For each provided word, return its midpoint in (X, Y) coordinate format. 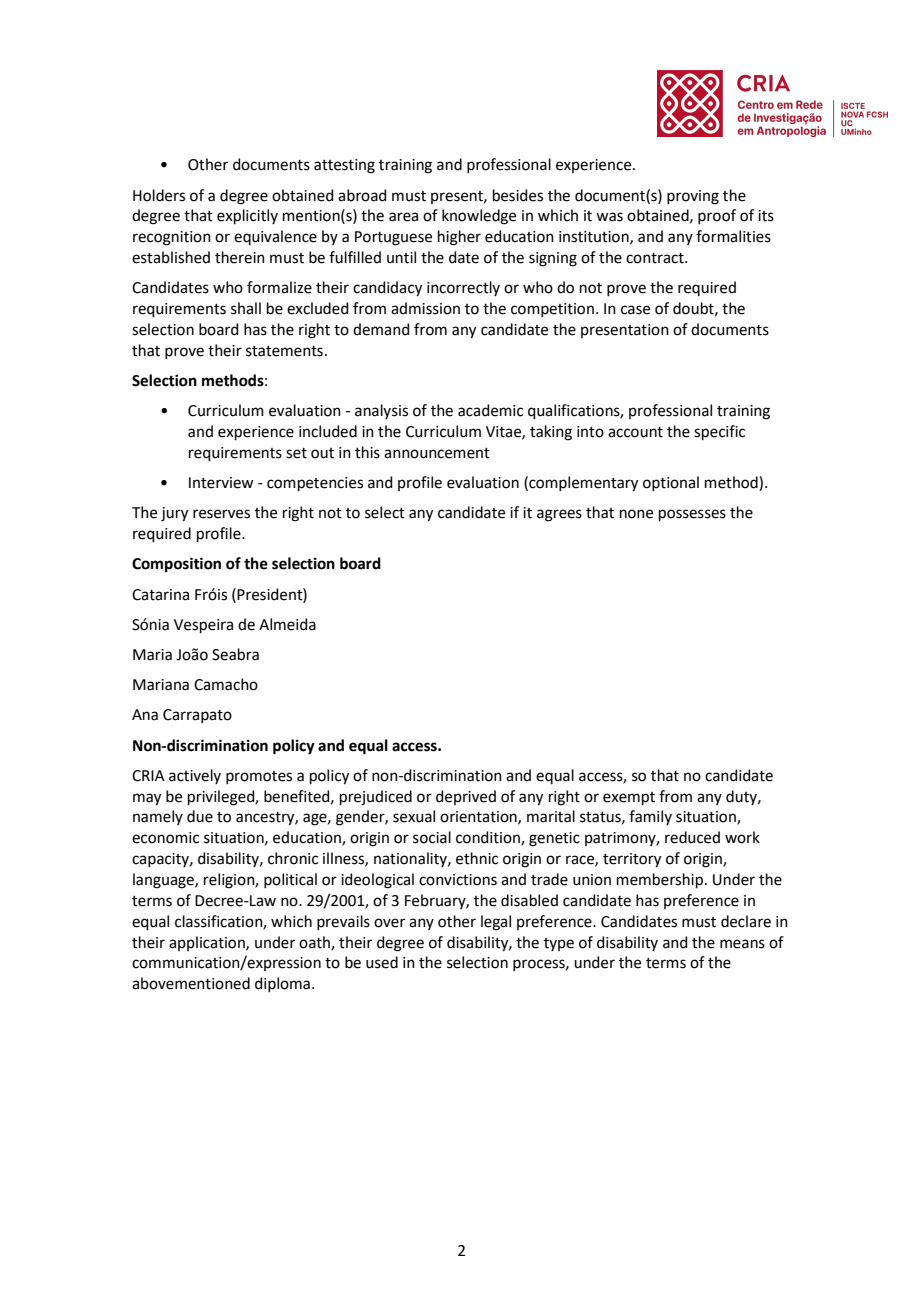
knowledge (479, 217)
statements (284, 351)
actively (195, 776)
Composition (176, 565)
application (208, 943)
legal (496, 923)
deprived (466, 797)
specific (719, 432)
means (742, 944)
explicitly (247, 216)
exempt (629, 798)
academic (490, 410)
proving (693, 197)
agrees (559, 515)
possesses (692, 515)
